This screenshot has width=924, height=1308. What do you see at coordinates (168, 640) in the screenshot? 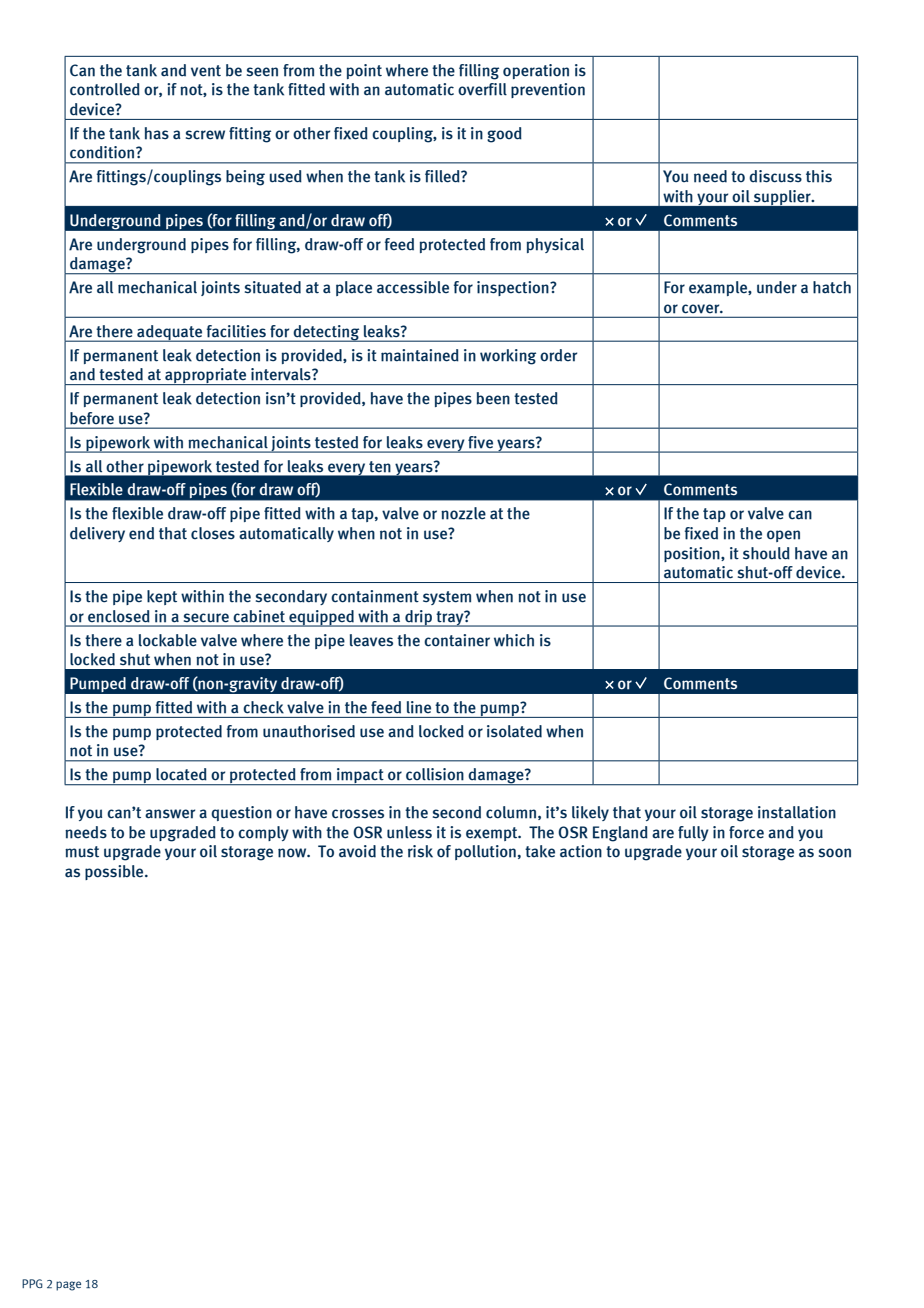
I see `lockable` at bounding box center [168, 640].
